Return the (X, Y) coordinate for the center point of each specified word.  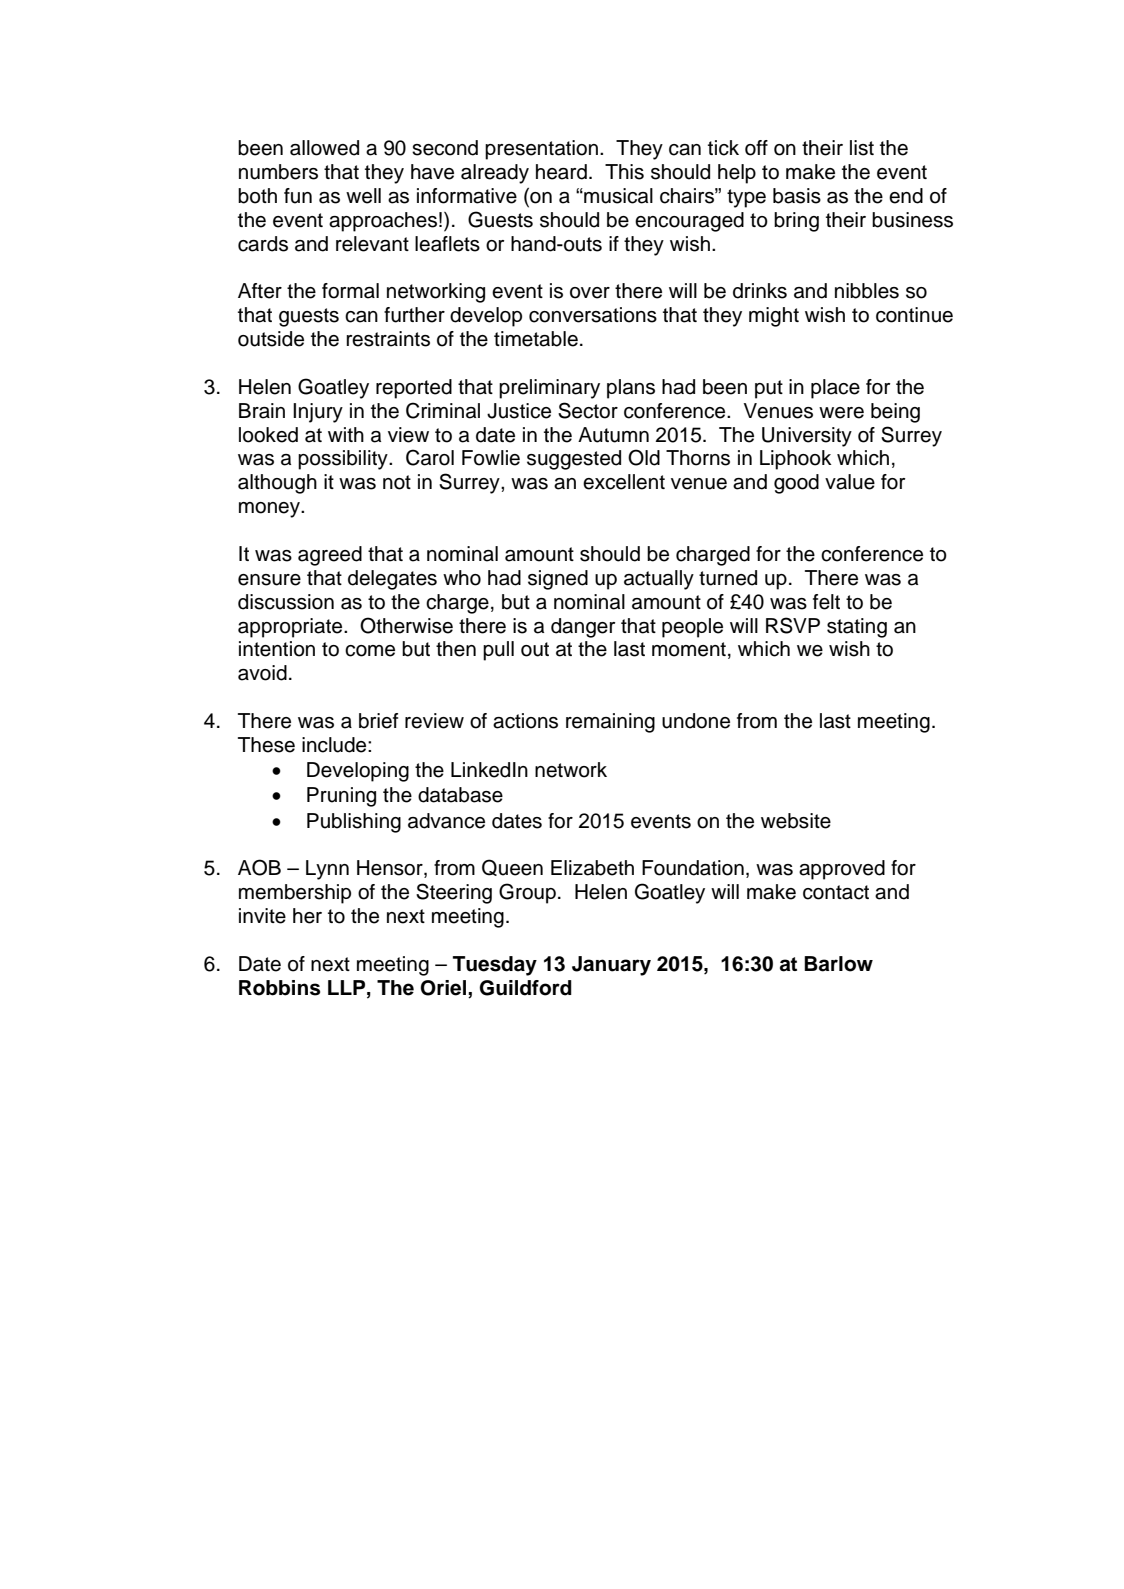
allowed (324, 148)
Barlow (838, 964)
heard (561, 172)
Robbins (279, 988)
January (611, 966)
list (862, 148)
